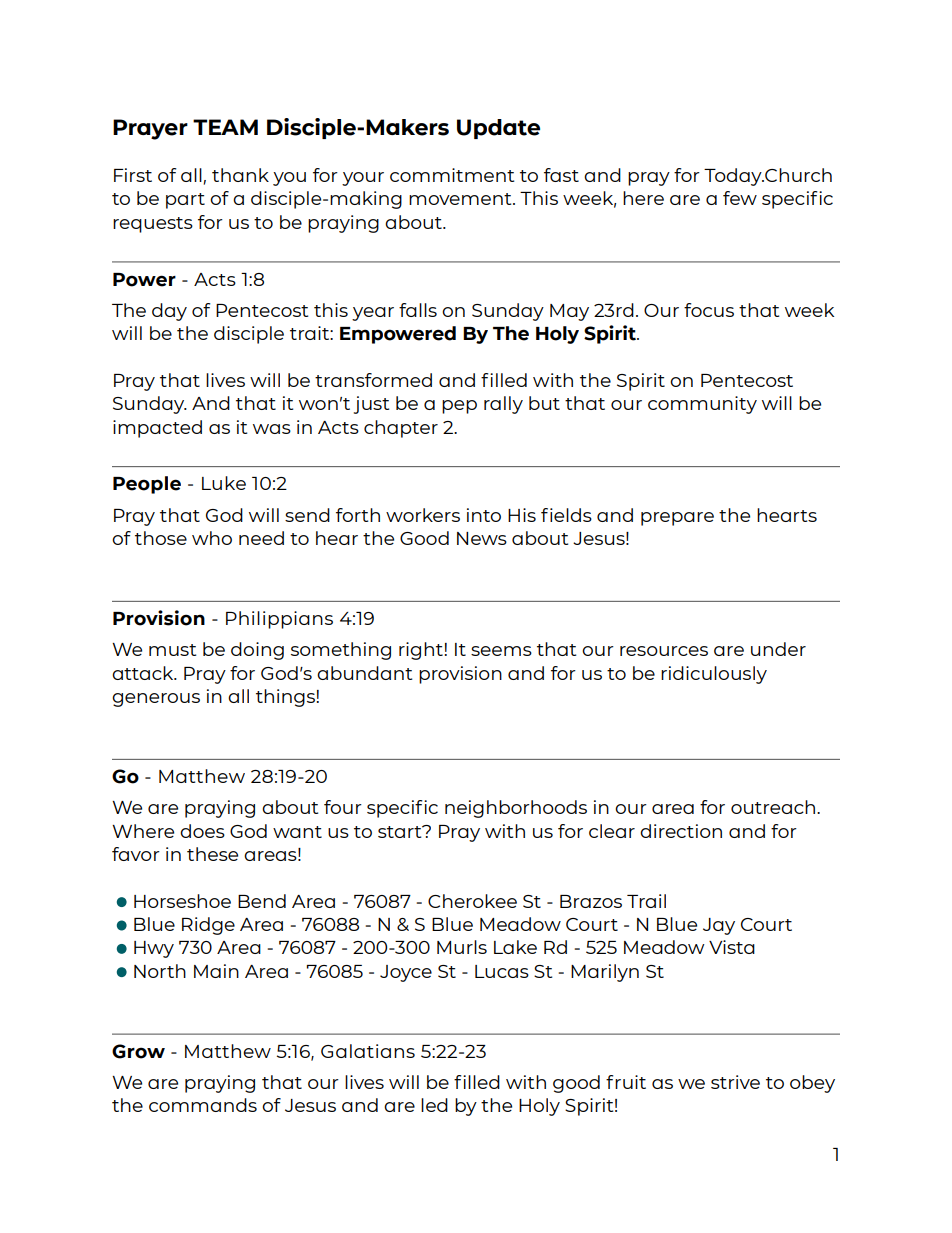 This image has width=952, height=1233. I want to click on community, so click(702, 405).
